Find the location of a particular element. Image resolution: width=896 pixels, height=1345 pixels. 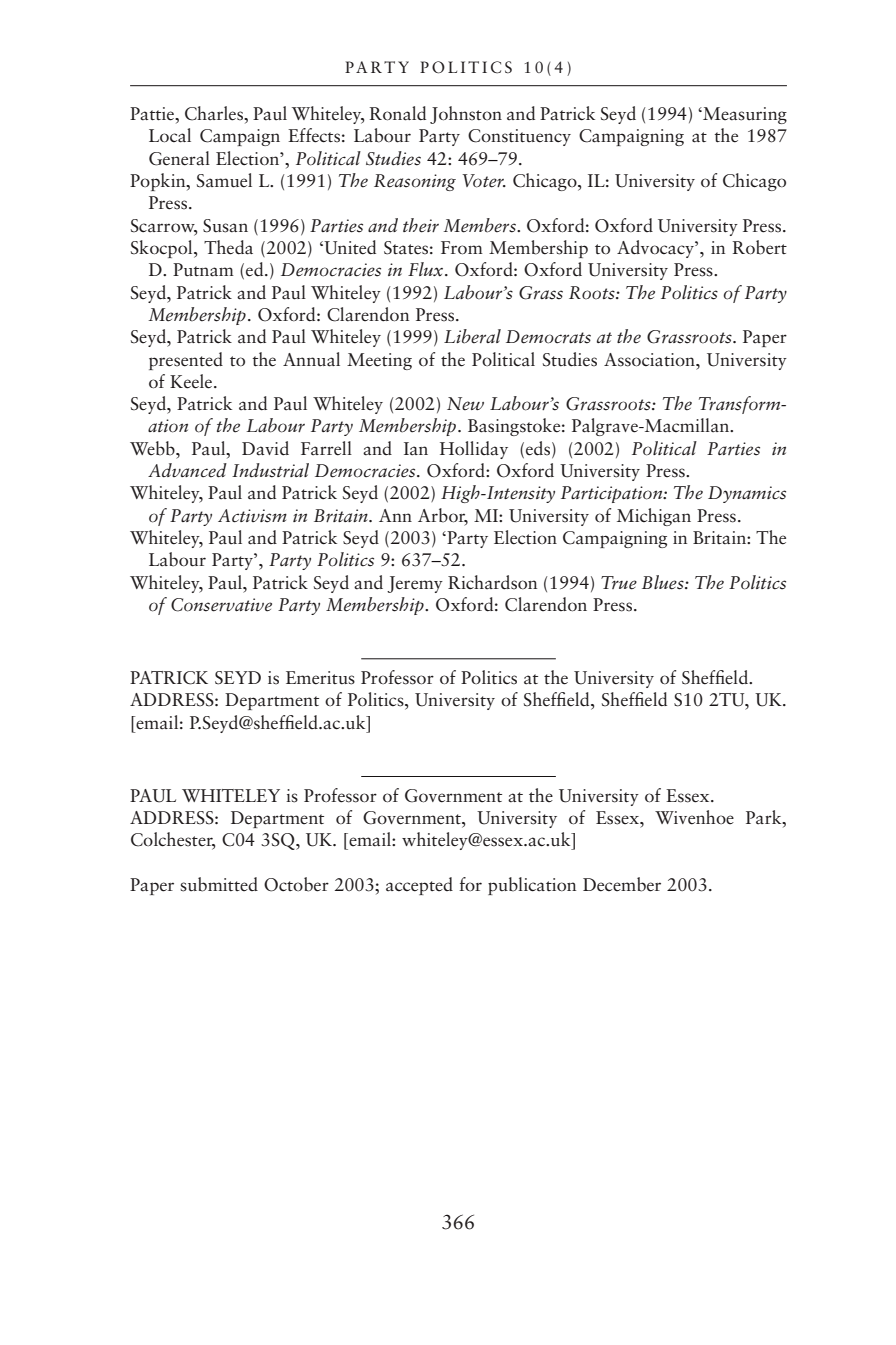

Johnston is located at coordinates (466, 115).
